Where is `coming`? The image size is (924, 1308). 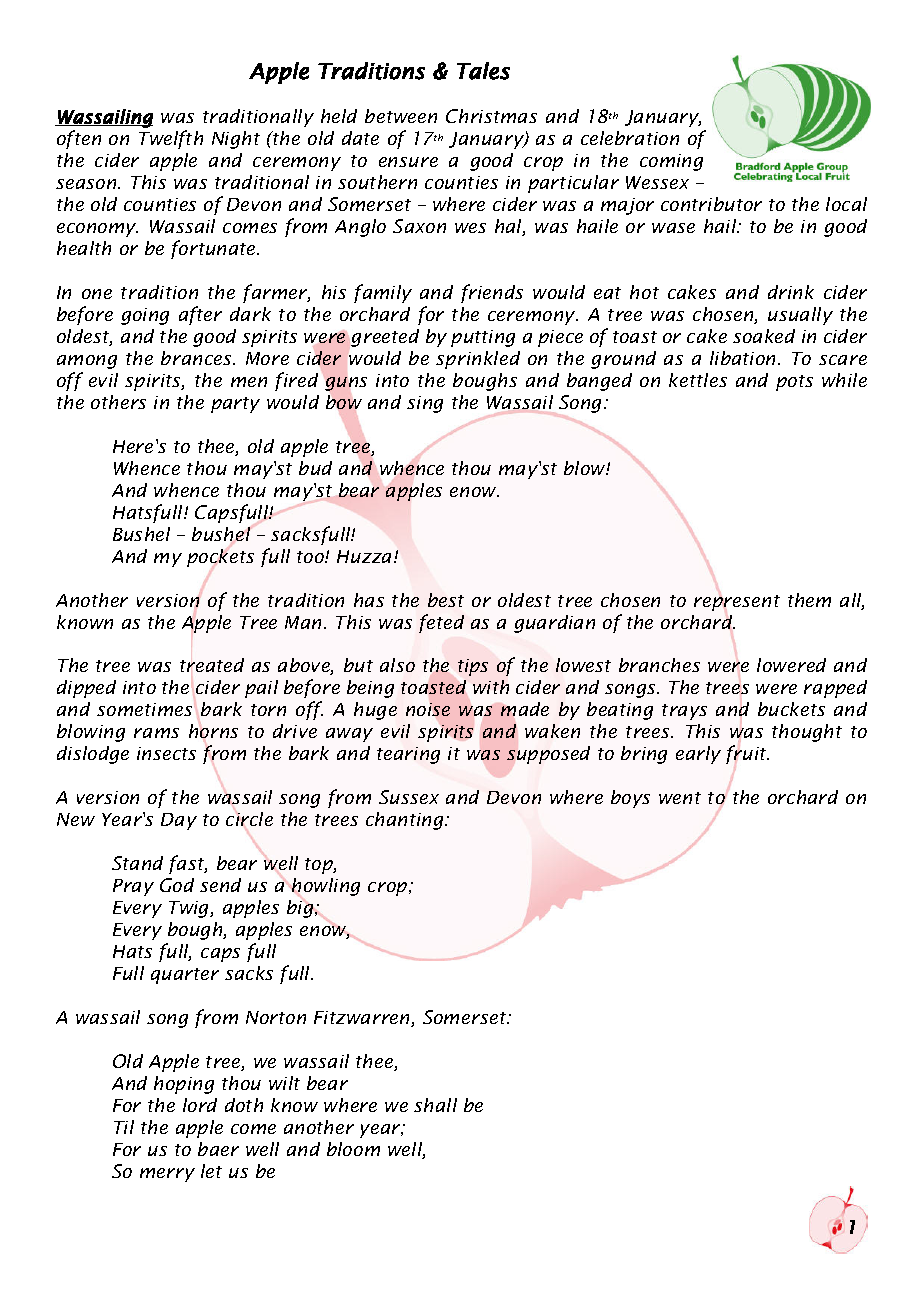
coming is located at coordinates (671, 162).
